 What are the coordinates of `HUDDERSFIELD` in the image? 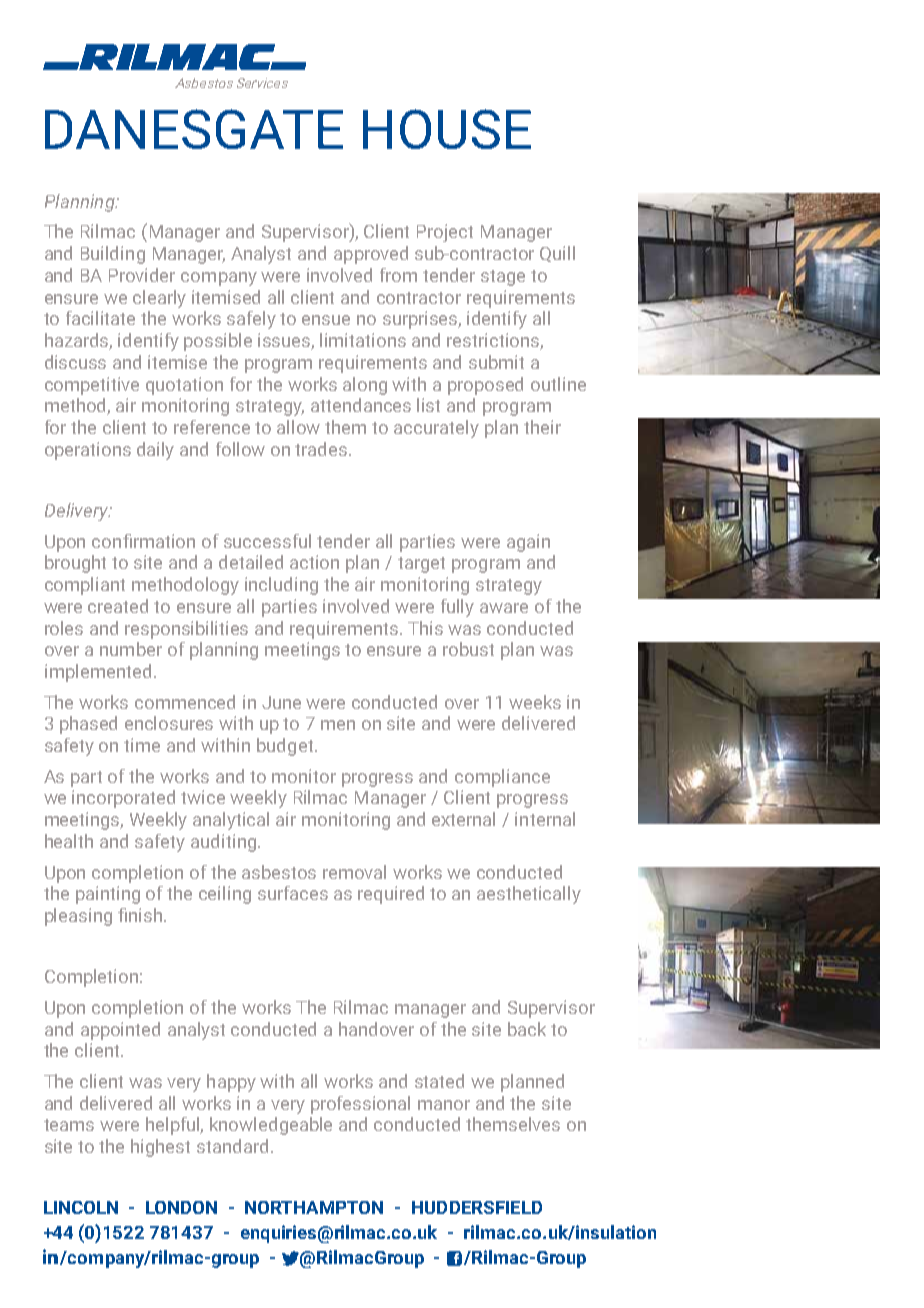 It's located at (477, 1207).
